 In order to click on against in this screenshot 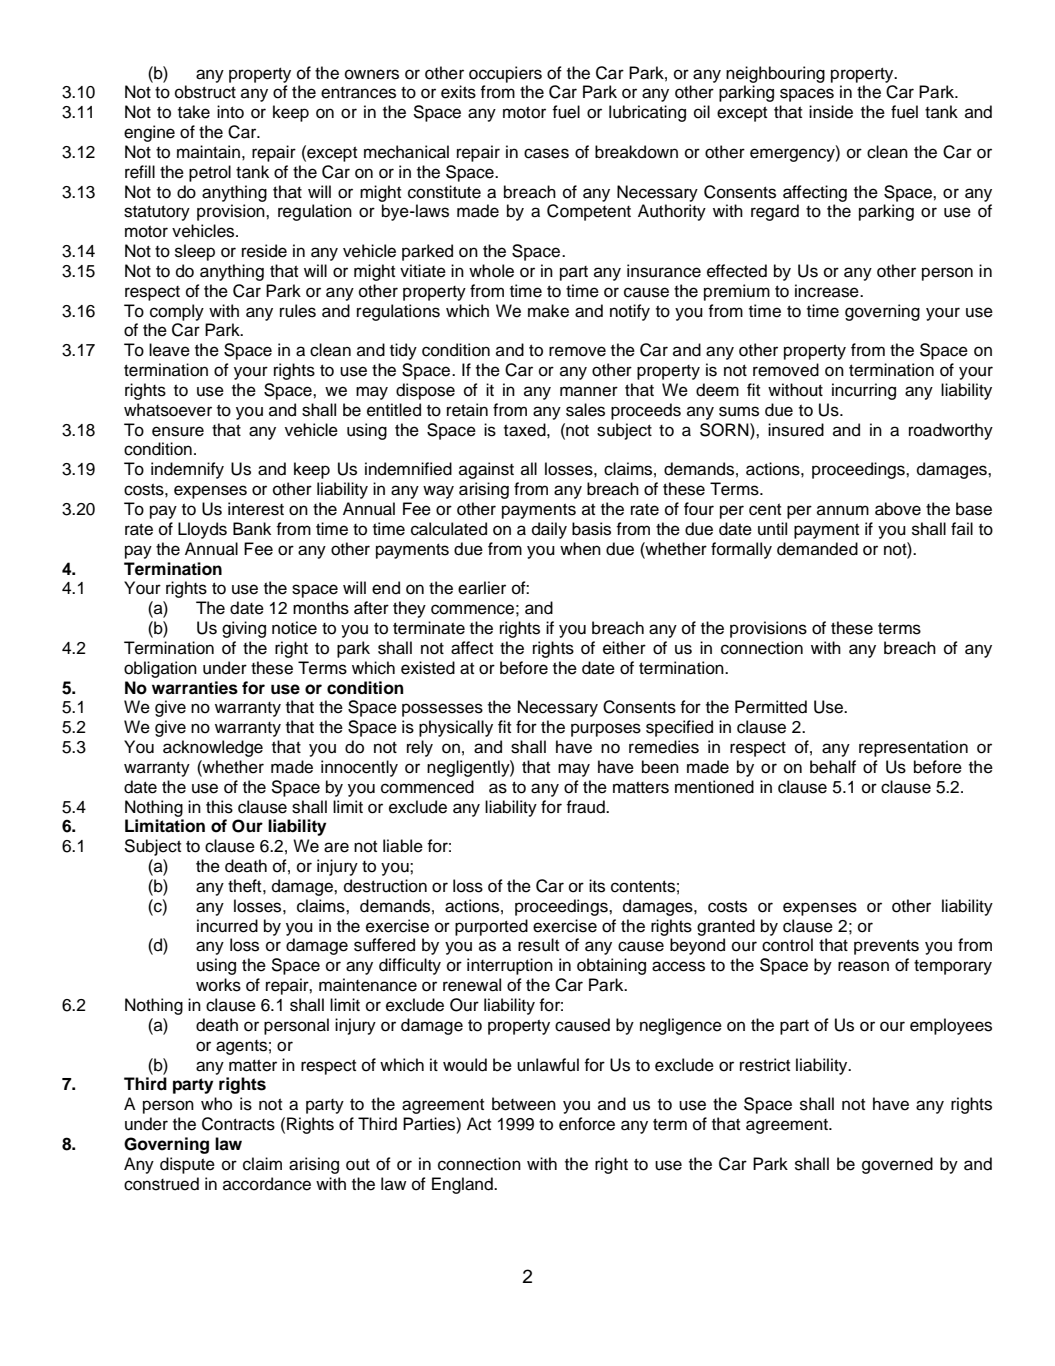, I will do `click(486, 470)`.
